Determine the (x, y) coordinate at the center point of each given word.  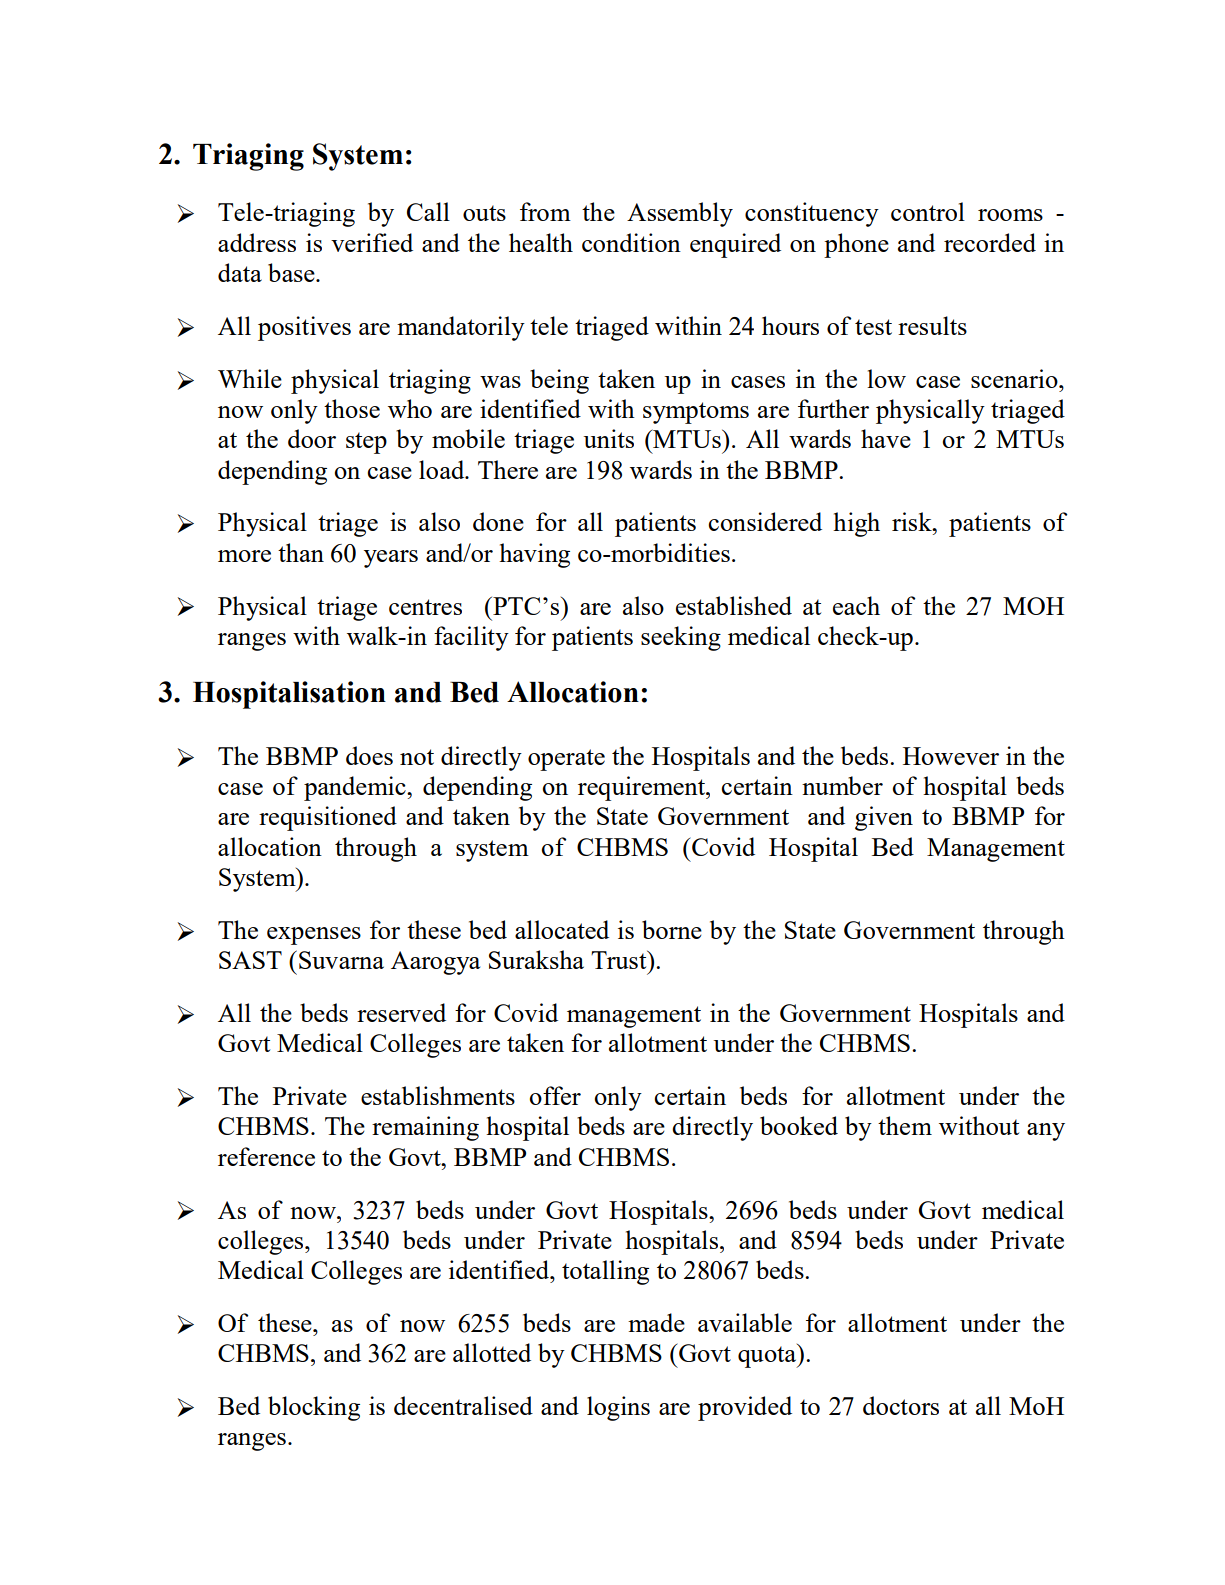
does (369, 755)
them (905, 1125)
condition (631, 242)
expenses (314, 936)
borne (672, 929)
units (609, 438)
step (366, 443)
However (951, 756)
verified (372, 242)
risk (913, 521)
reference (266, 1156)
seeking (681, 638)
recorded (990, 242)
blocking (314, 1408)
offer (555, 1095)
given (884, 818)
